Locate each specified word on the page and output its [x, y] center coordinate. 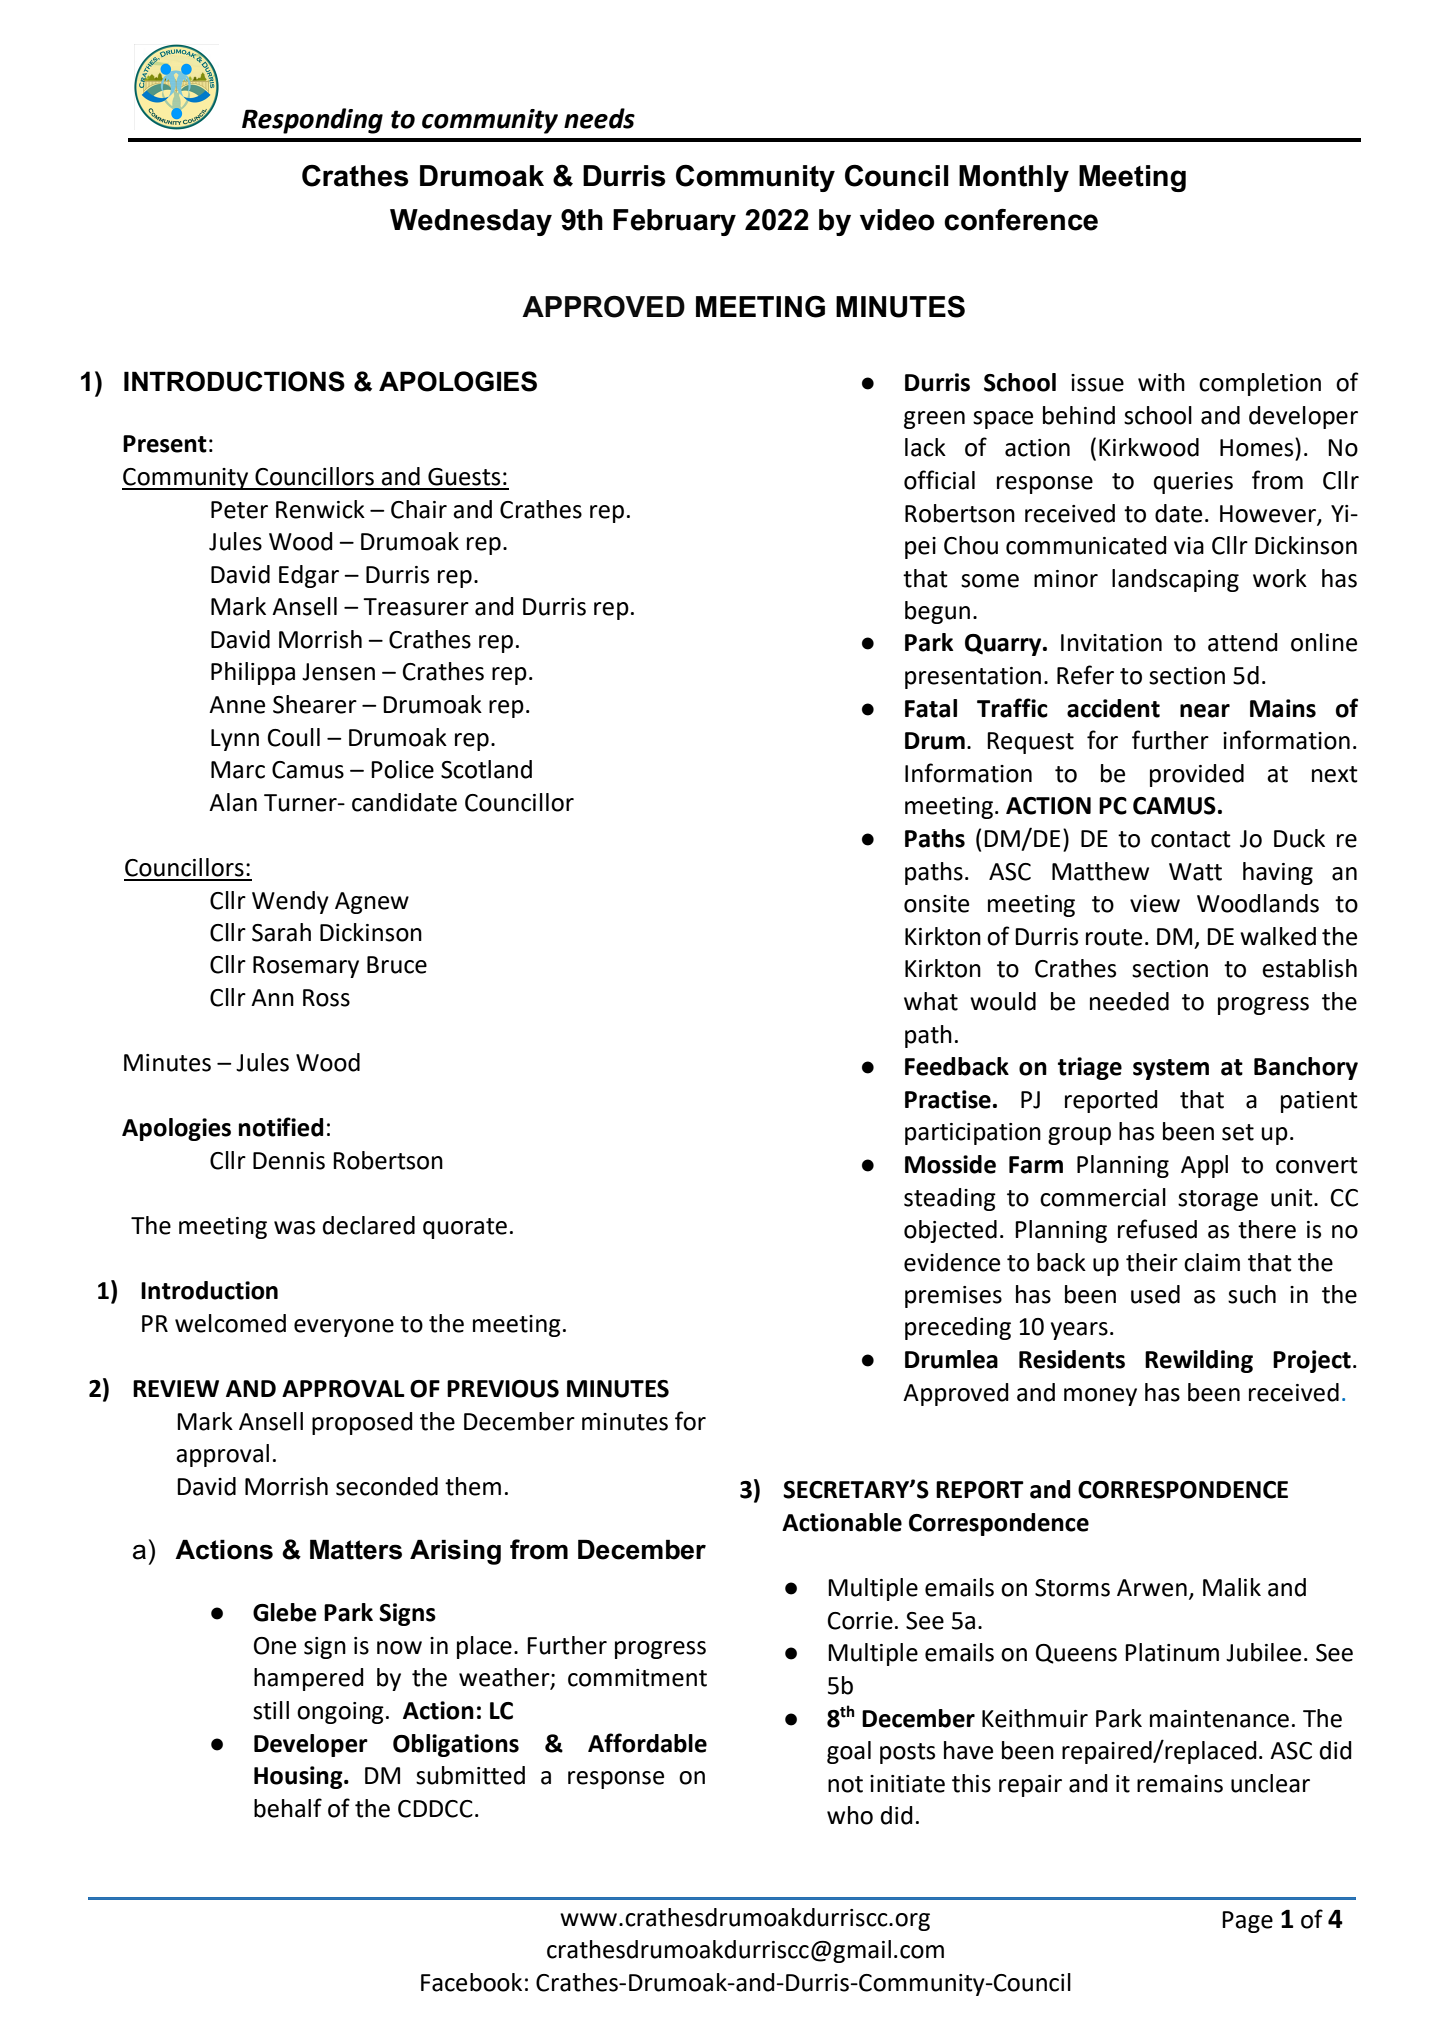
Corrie [860, 1621]
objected [950, 1231]
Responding [312, 121]
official [939, 480]
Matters [356, 1549]
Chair [419, 509]
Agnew [372, 903]
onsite [936, 904]
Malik [1232, 1587]
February [674, 222]
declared [369, 1225]
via [1189, 546]
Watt [1195, 872]
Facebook [471, 1982]
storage [1218, 1200]
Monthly [1014, 178]
